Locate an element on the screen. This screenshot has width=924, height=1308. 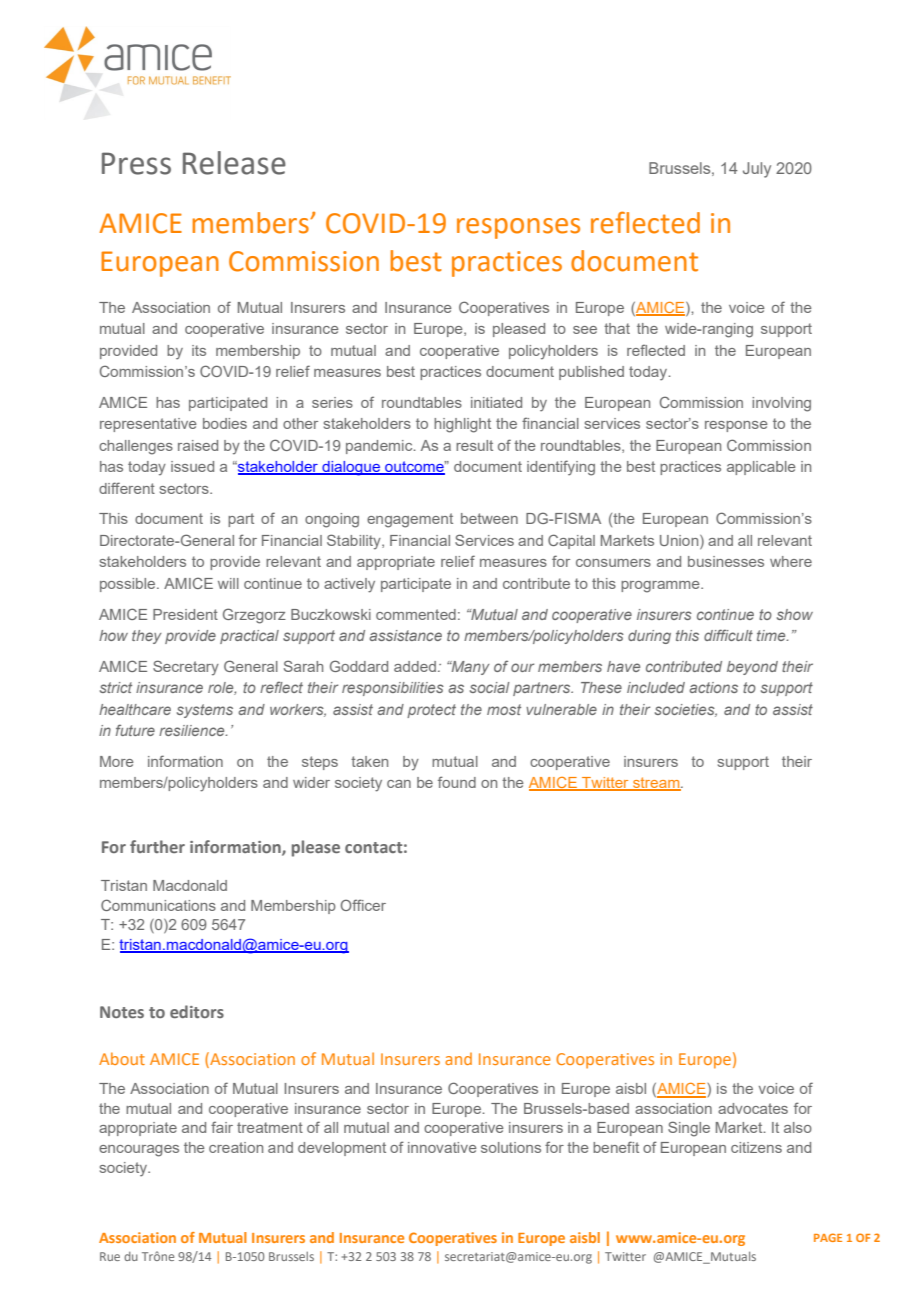
July is located at coordinates (757, 170).
